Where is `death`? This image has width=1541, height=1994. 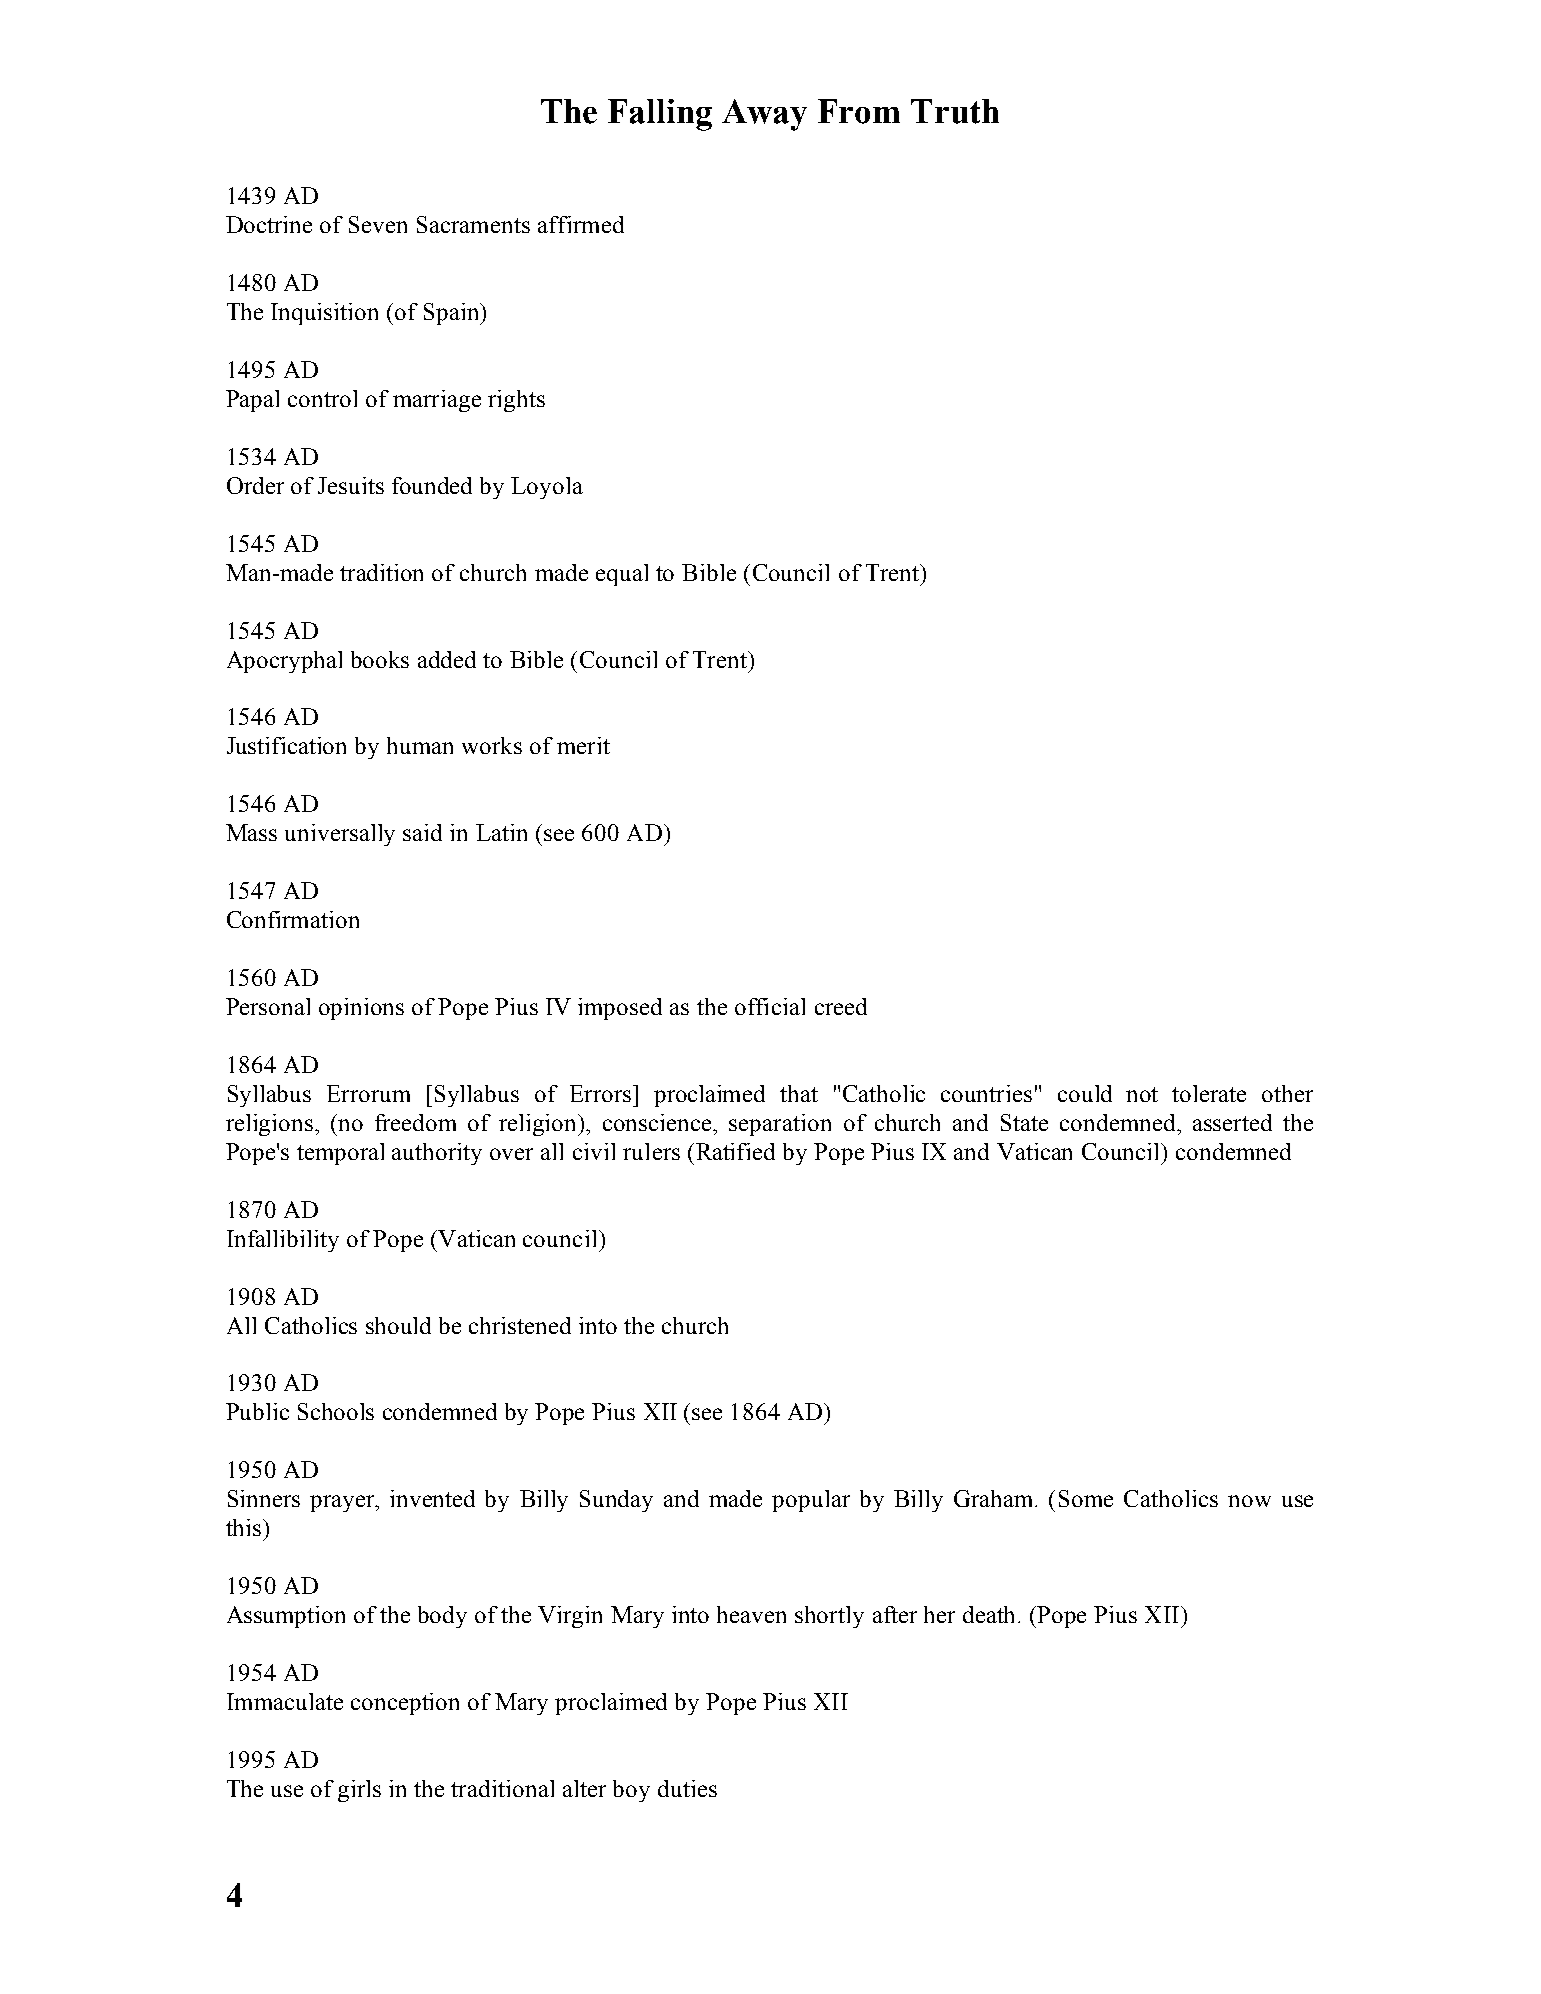
death is located at coordinates (991, 1614).
